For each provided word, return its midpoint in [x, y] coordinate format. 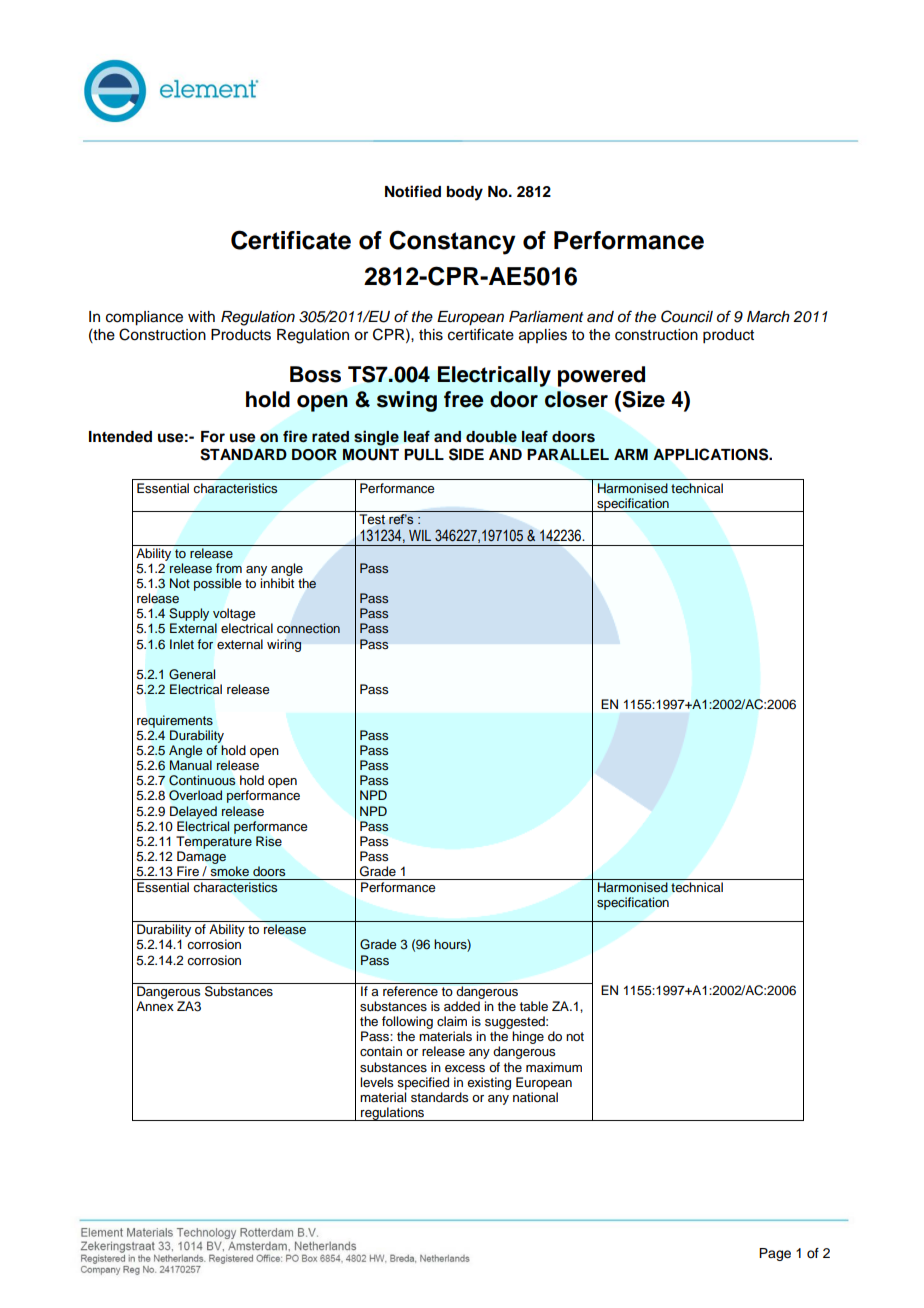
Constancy [452, 242]
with [201, 316]
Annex [155, 1006]
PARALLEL [568, 454]
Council [687, 316]
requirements [175, 721]
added [462, 1006]
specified [423, 1083]
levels [376, 1082]
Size [642, 400]
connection [308, 628]
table [534, 1006]
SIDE [466, 454]
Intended [120, 437]
